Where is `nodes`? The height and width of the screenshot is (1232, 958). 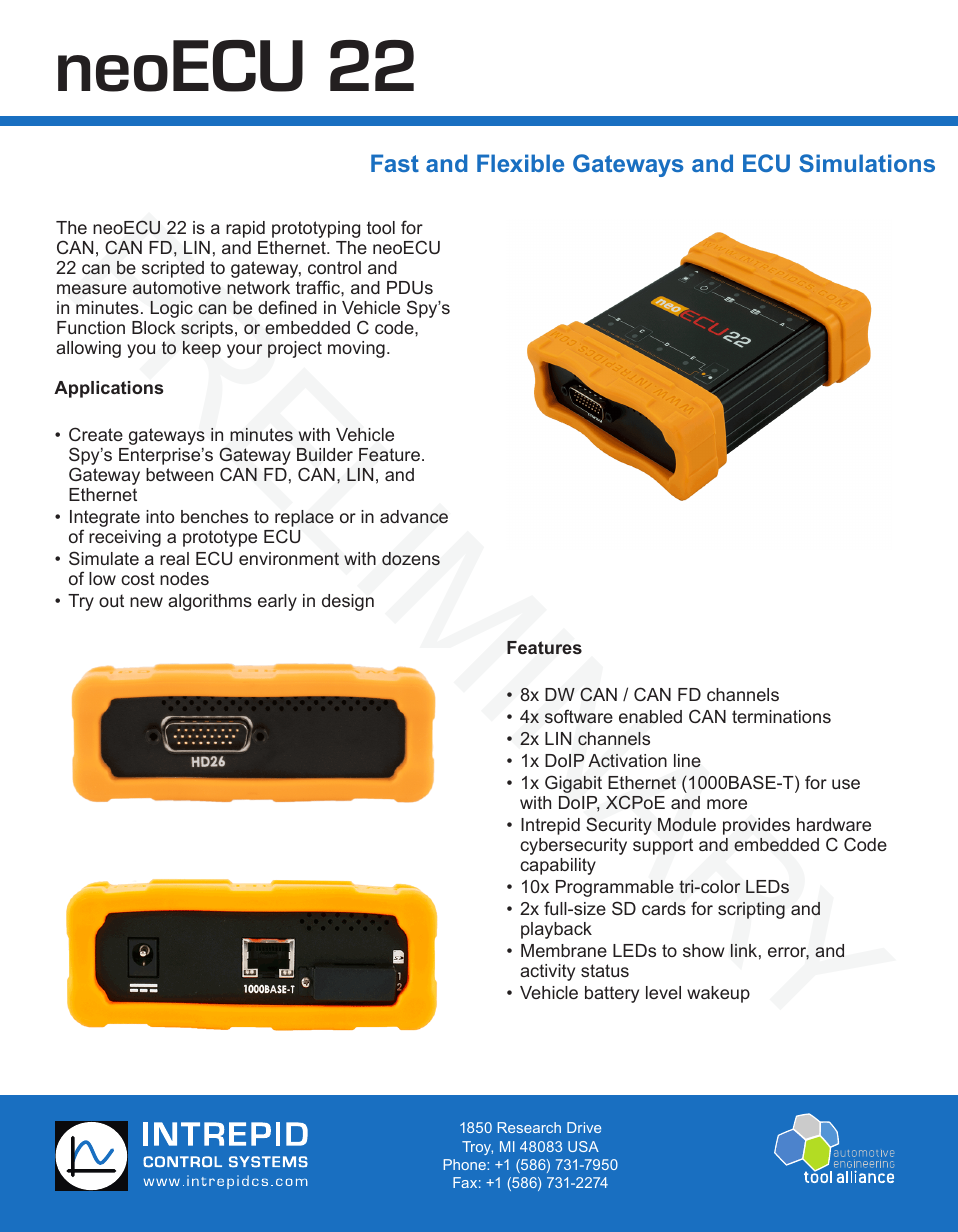 nodes is located at coordinates (184, 578).
